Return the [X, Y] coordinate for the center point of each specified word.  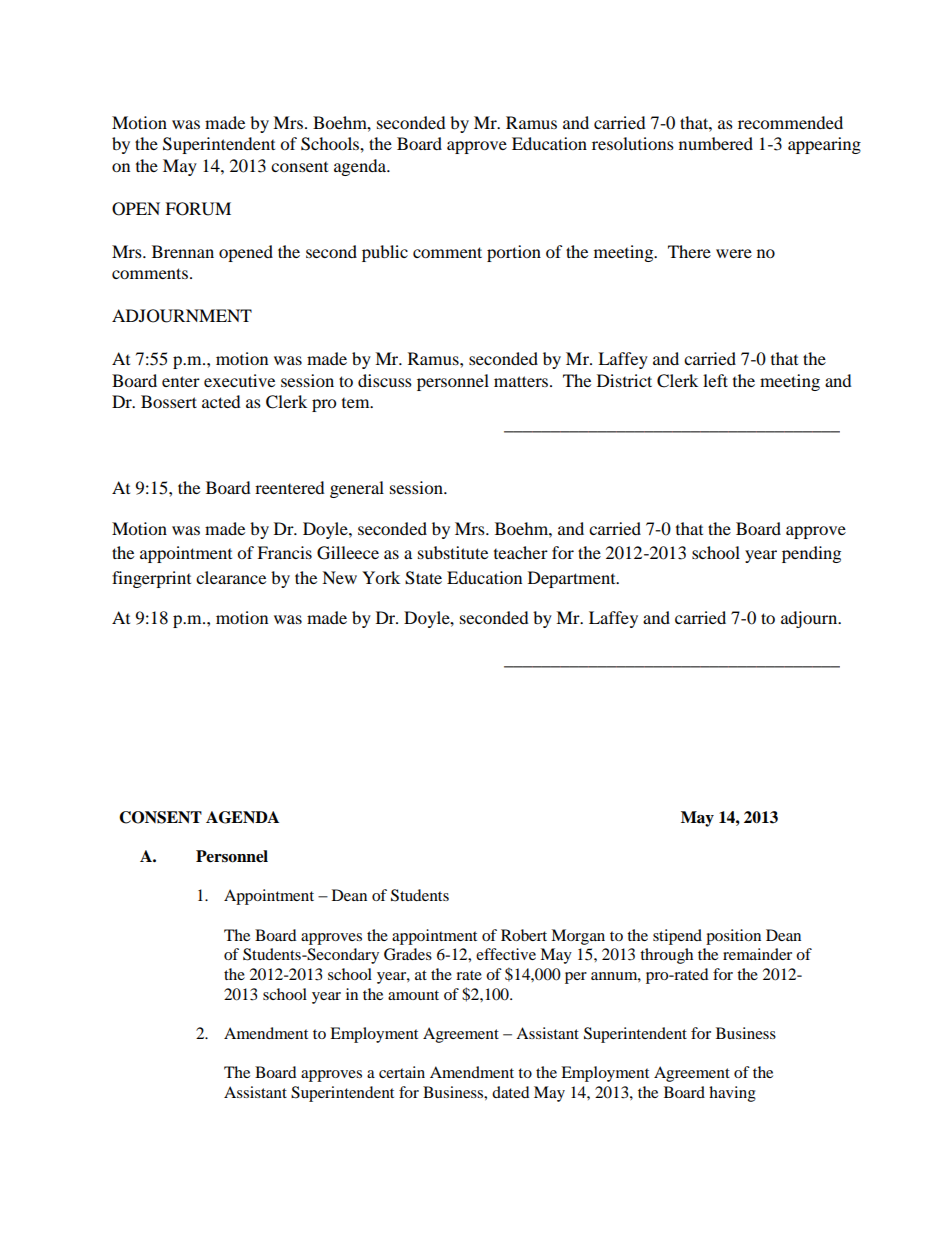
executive [239, 380]
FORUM [198, 209]
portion [514, 253]
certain [402, 1072]
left [715, 380]
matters [522, 381]
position [733, 937]
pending [811, 554]
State [423, 578]
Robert [524, 935]
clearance [231, 577]
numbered [716, 143]
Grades [408, 954]
